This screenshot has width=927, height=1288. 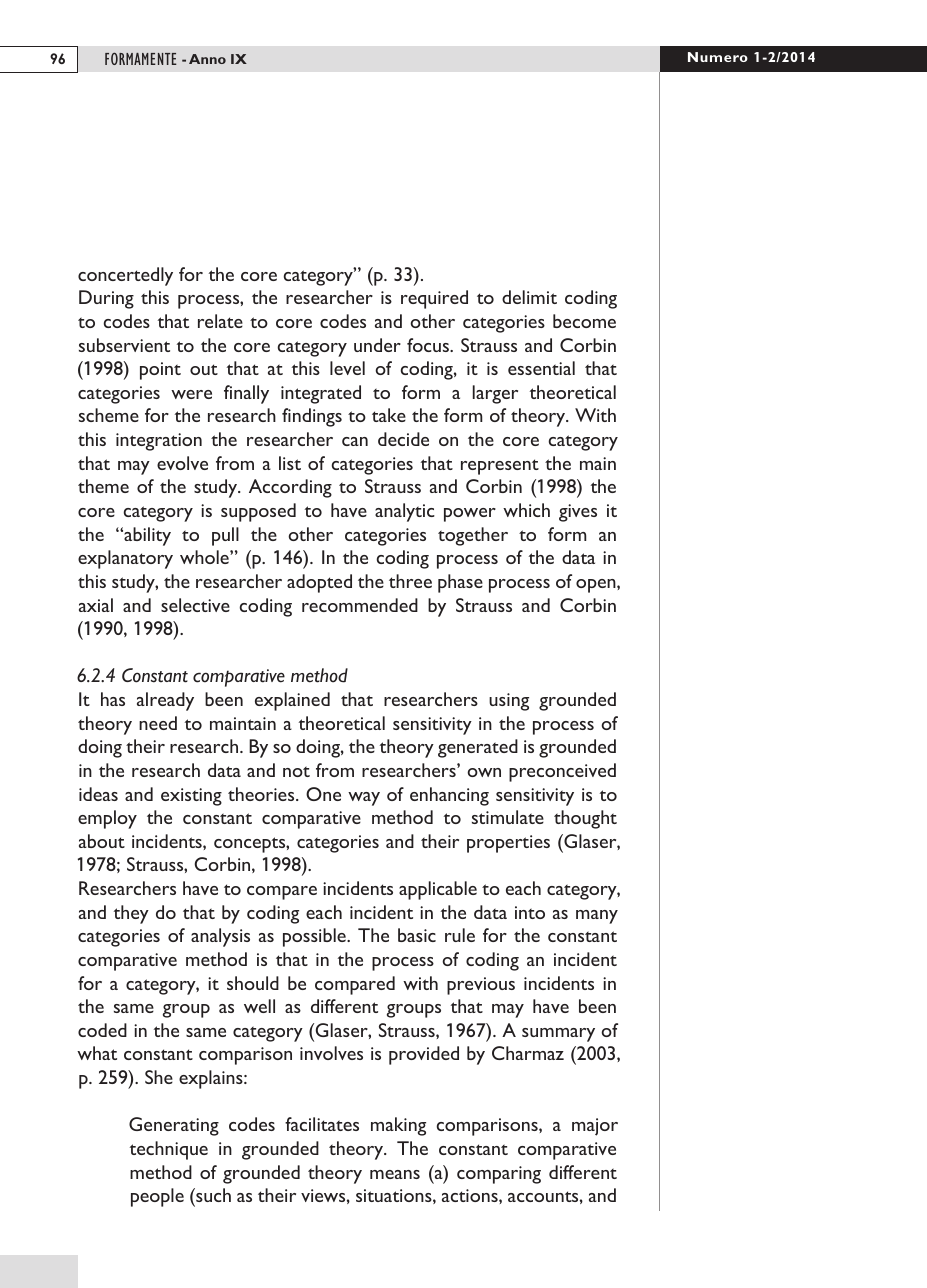 I want to click on focus, so click(x=429, y=345).
